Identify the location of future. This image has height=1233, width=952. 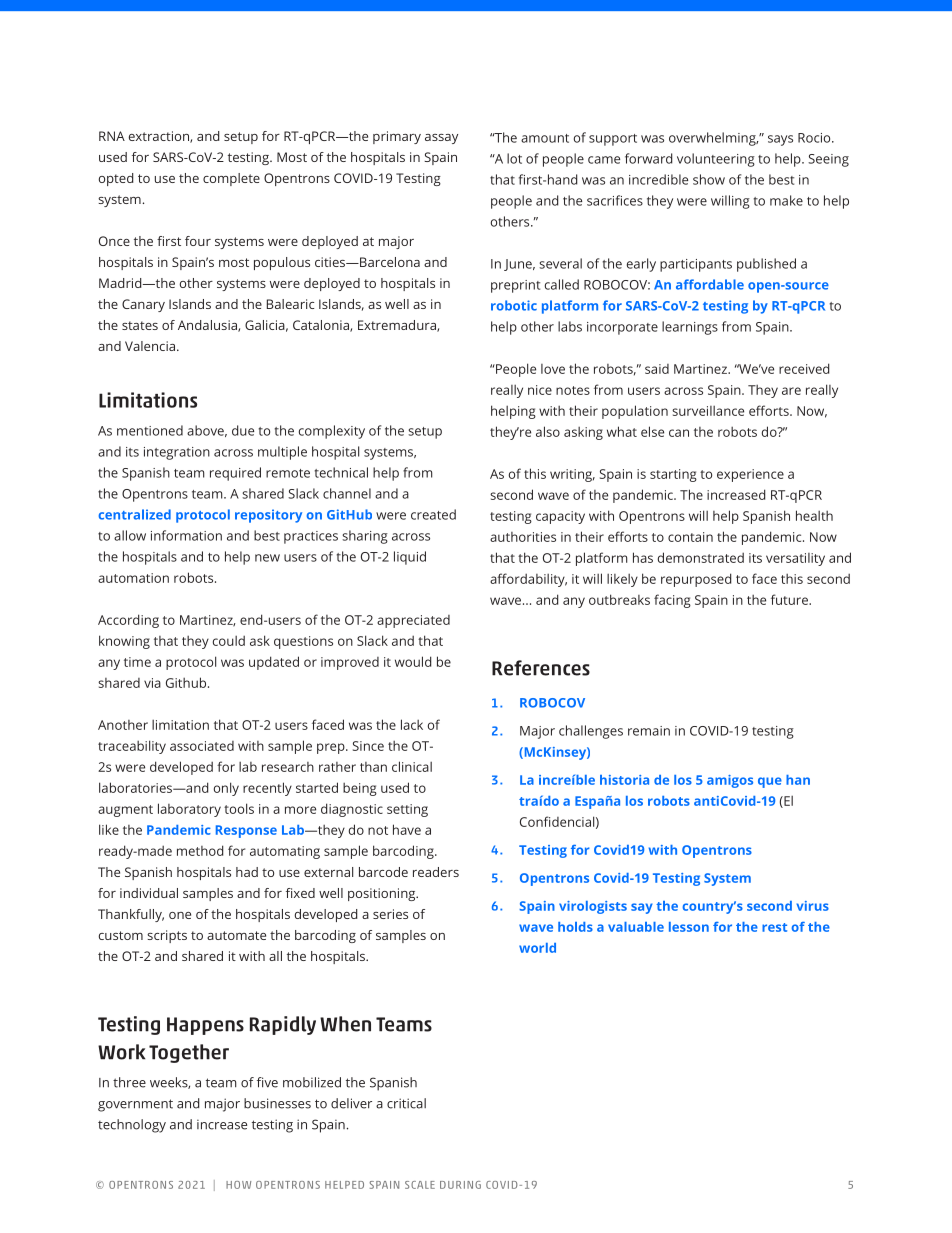
(790, 599).
